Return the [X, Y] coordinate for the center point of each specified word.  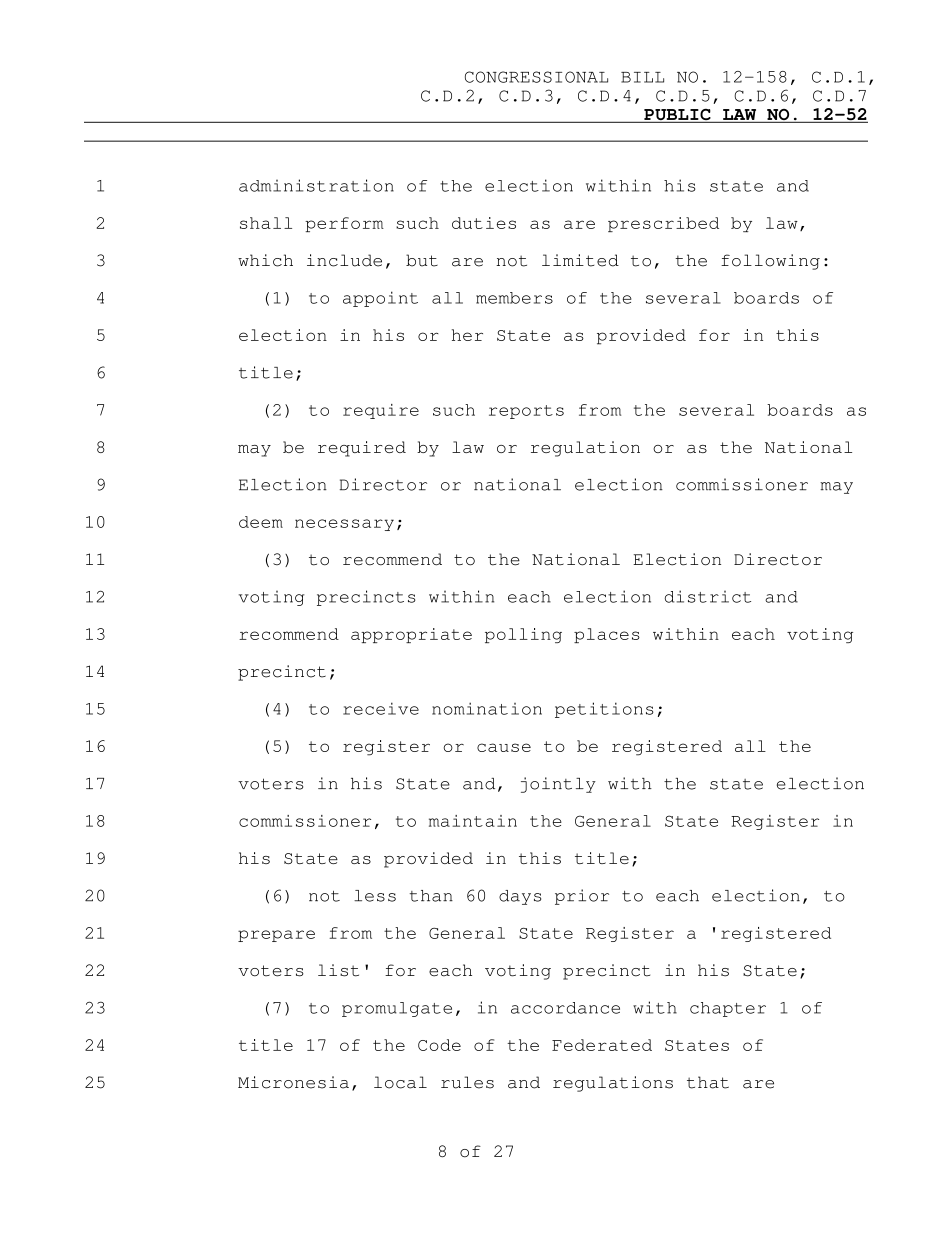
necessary [344, 525]
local [400, 1082]
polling [523, 635]
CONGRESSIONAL [536, 77]
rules [467, 1082]
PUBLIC [677, 116]
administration [316, 185]
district [708, 596]
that [708, 1082]
